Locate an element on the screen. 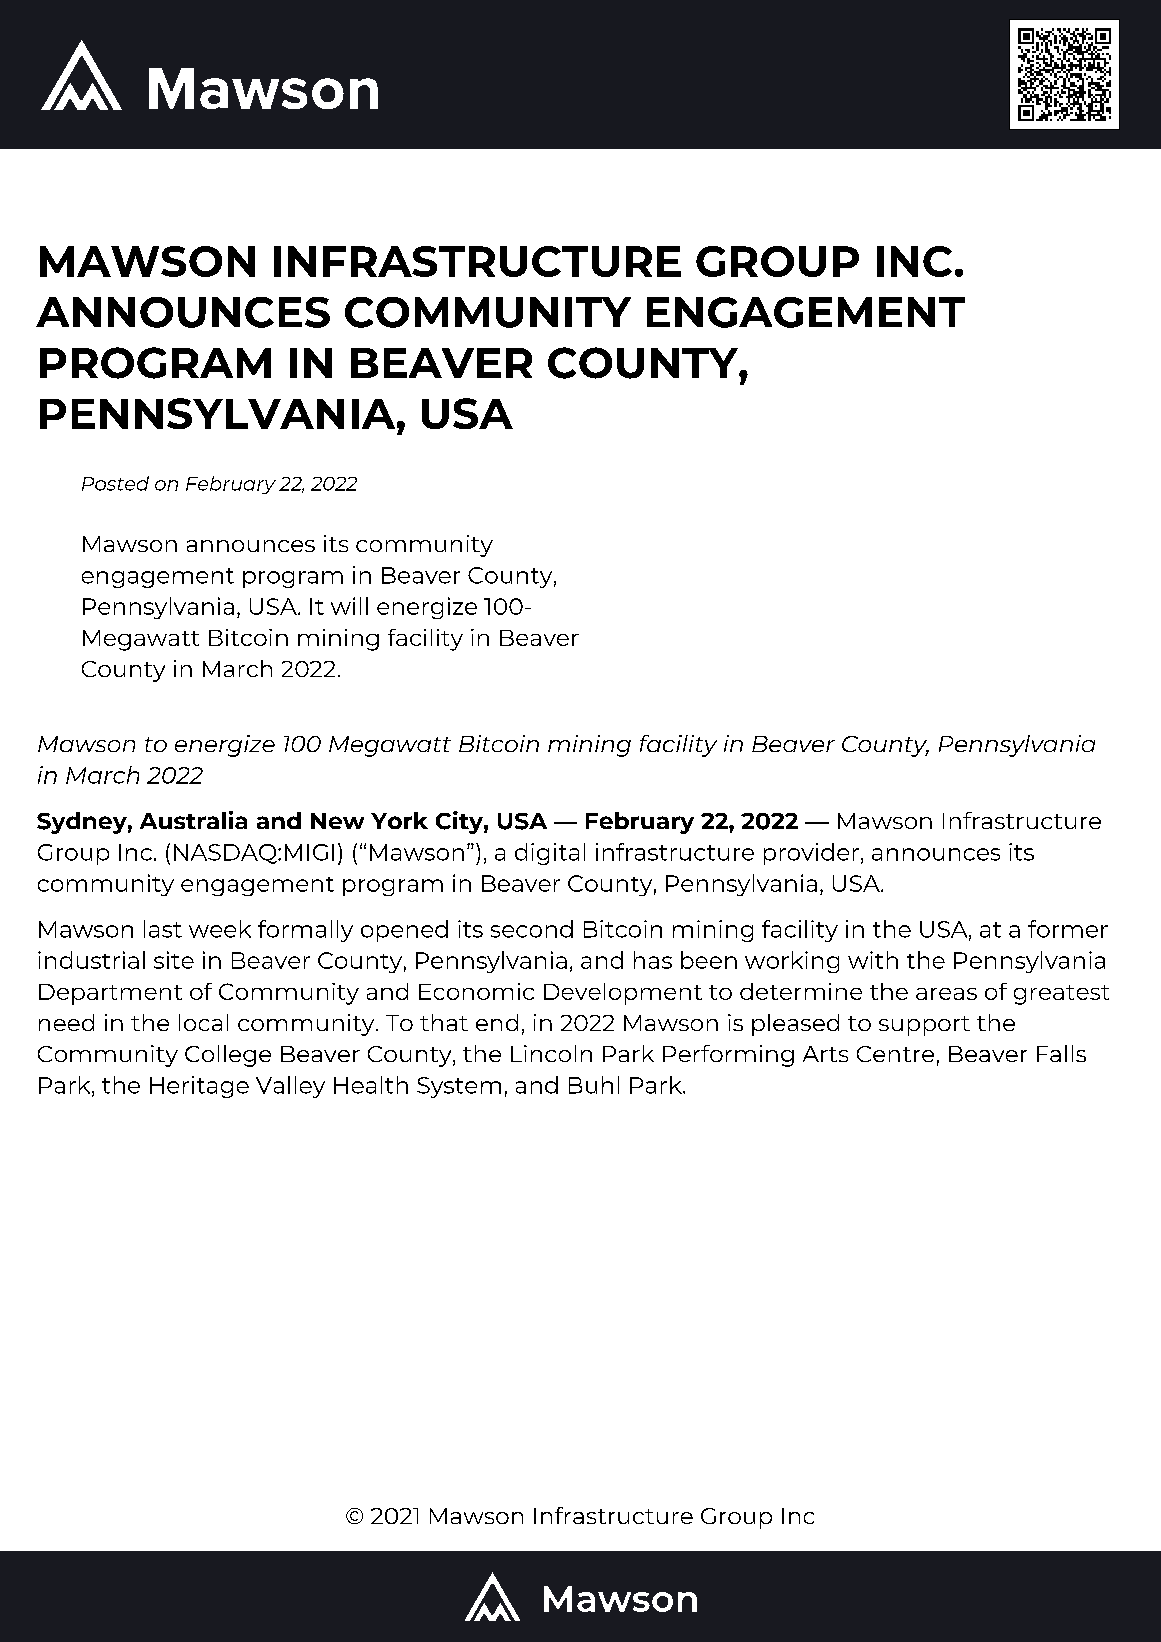 This screenshot has height=1642, width=1161. Heritage is located at coordinates (199, 1087).
